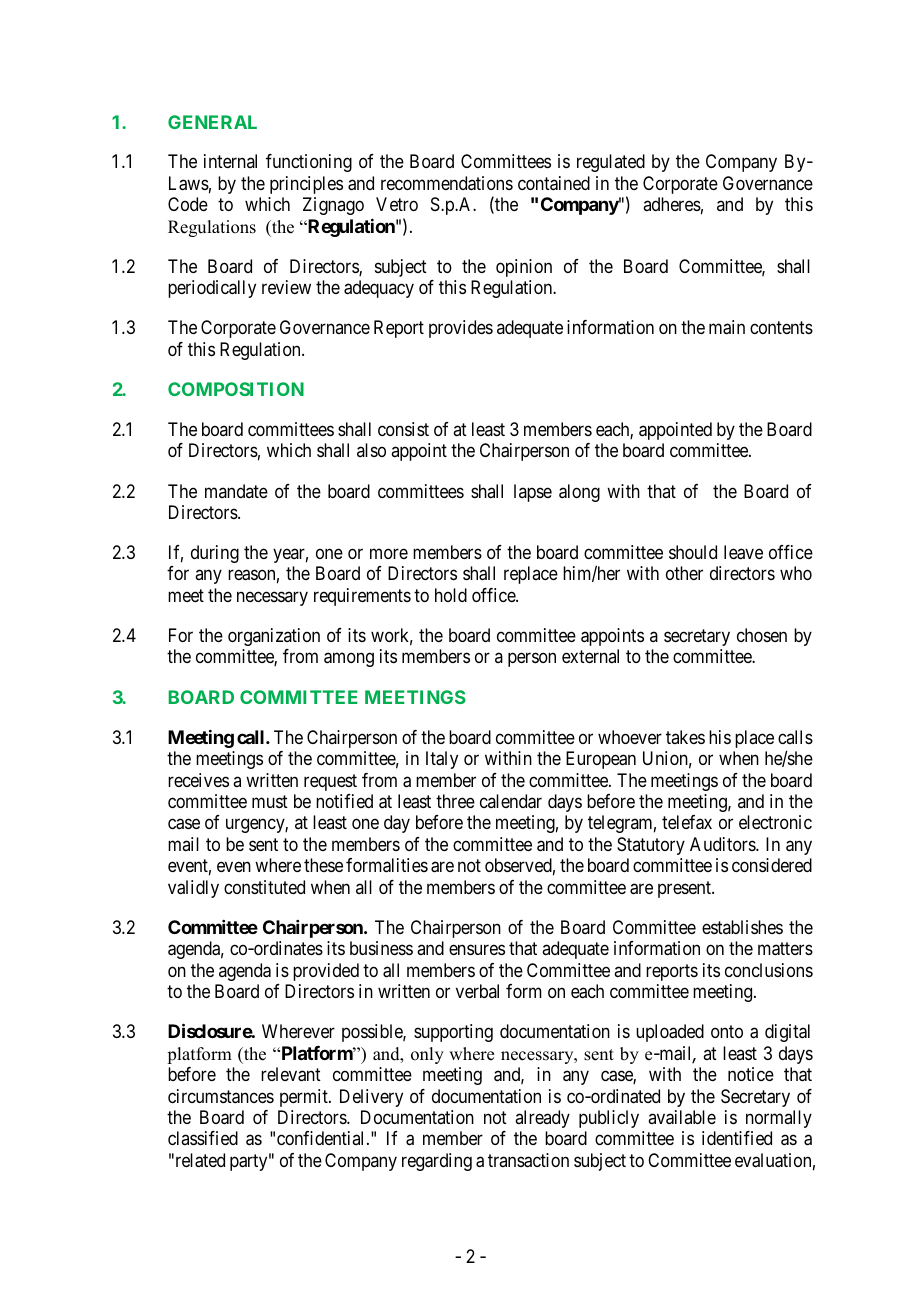 This document has height=1308, width=924. Describe the element at coordinates (447, 183) in the document. I see `recommendations` at that location.
